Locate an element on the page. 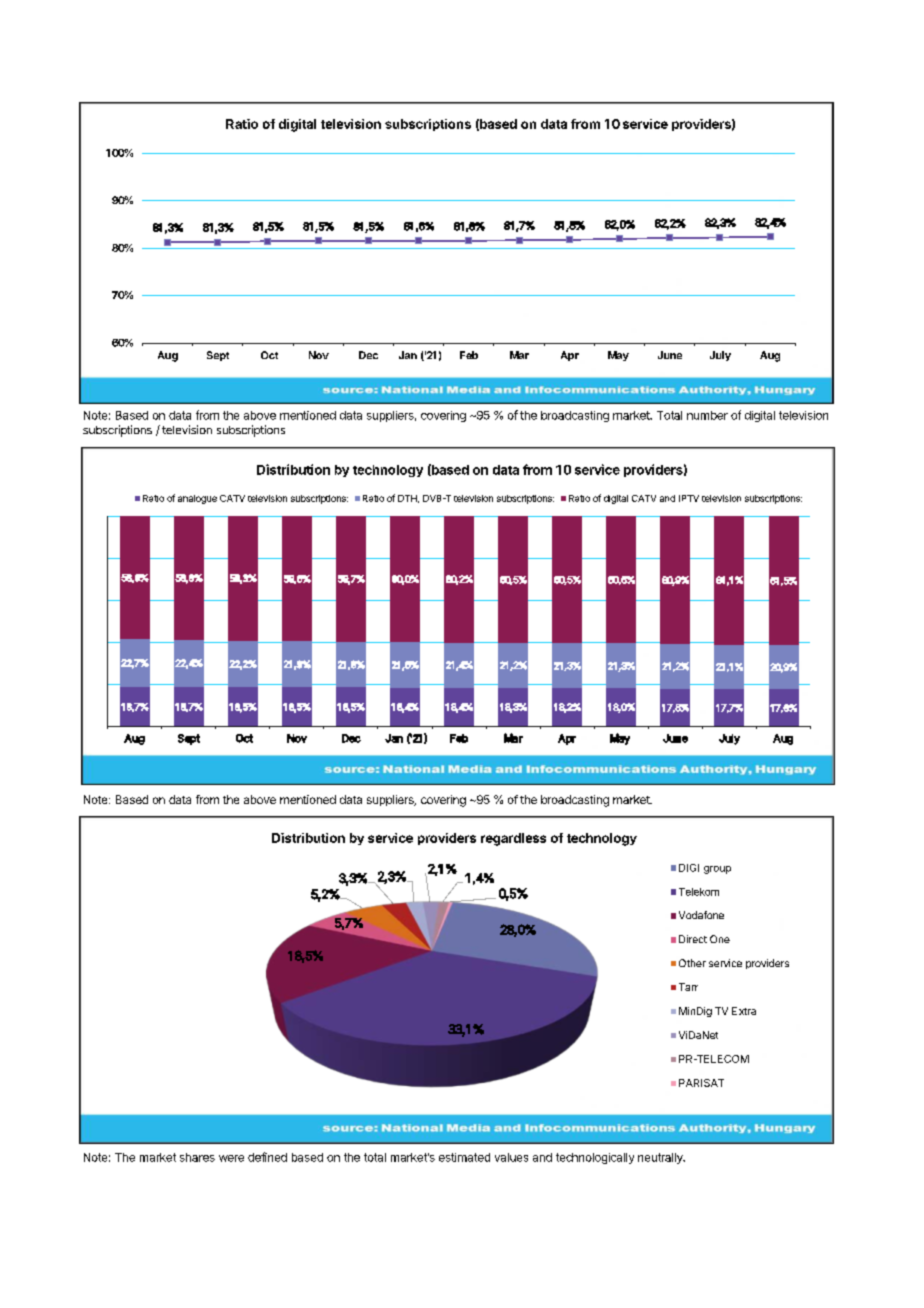  defined is located at coordinates (267, 1157).
